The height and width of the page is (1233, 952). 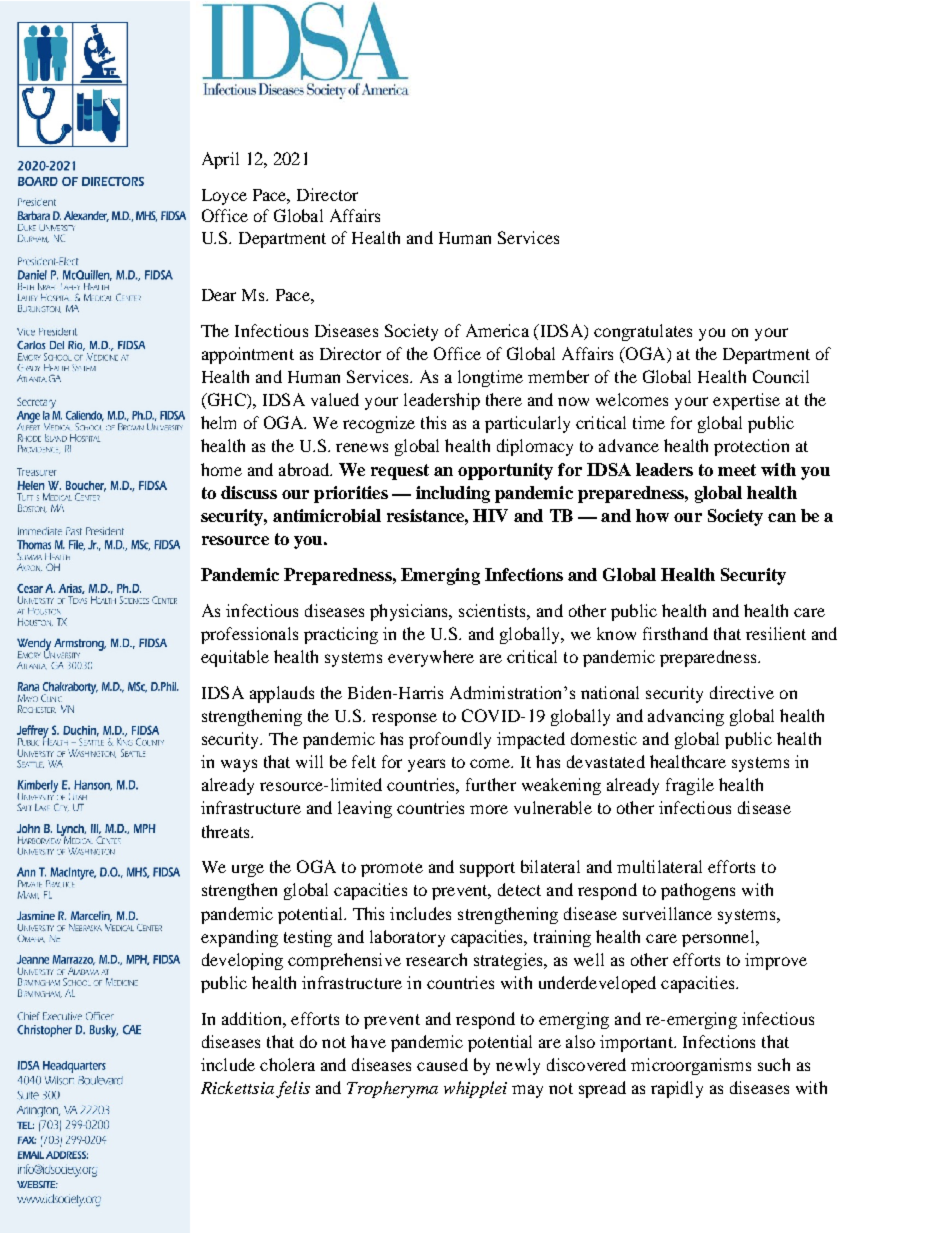 I want to click on April, so click(x=220, y=160).
